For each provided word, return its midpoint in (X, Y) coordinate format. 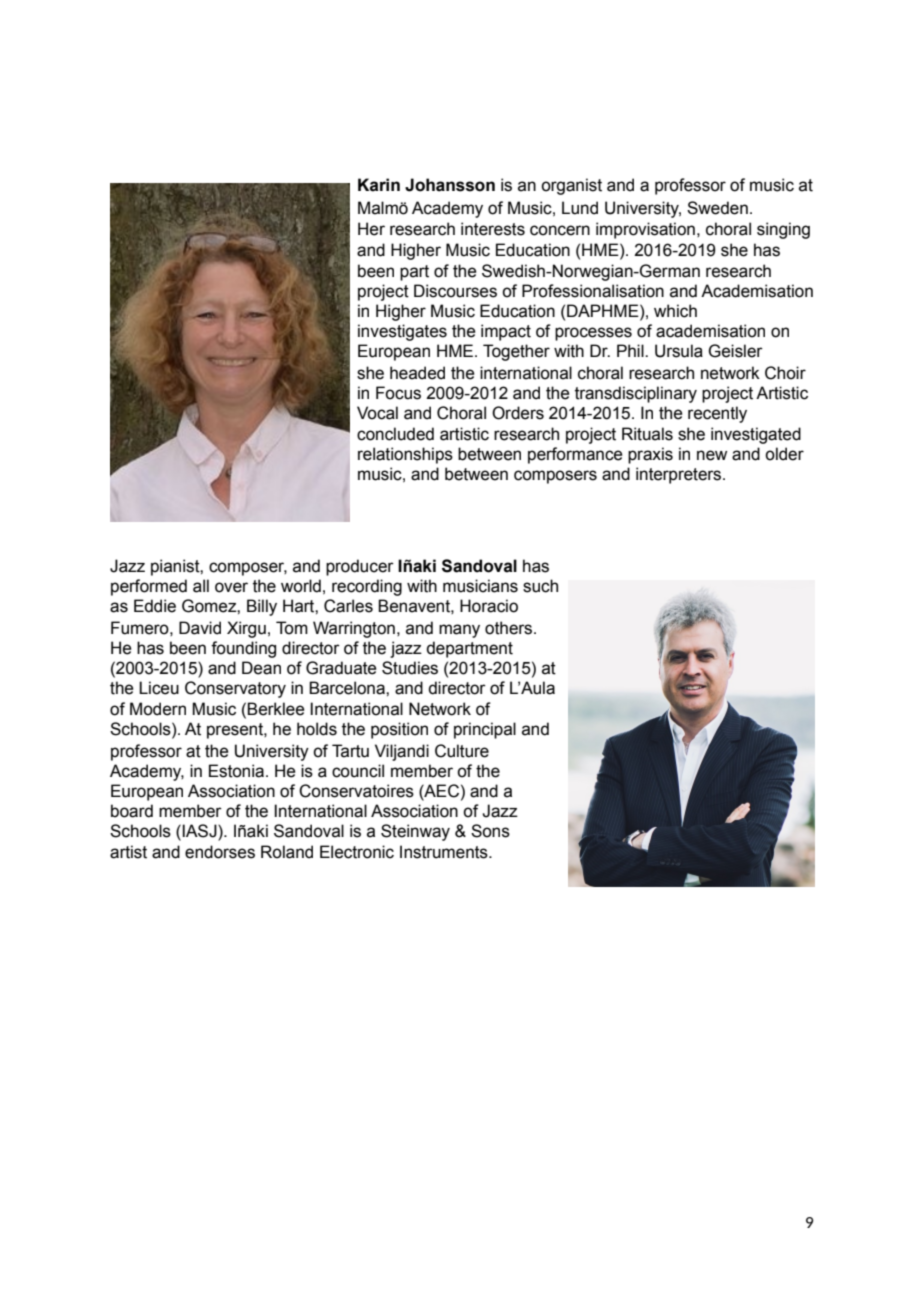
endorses (220, 852)
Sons (490, 831)
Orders (518, 413)
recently (717, 414)
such (540, 586)
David (200, 628)
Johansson (450, 185)
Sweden (717, 208)
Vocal (377, 413)
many (459, 631)
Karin (379, 185)
